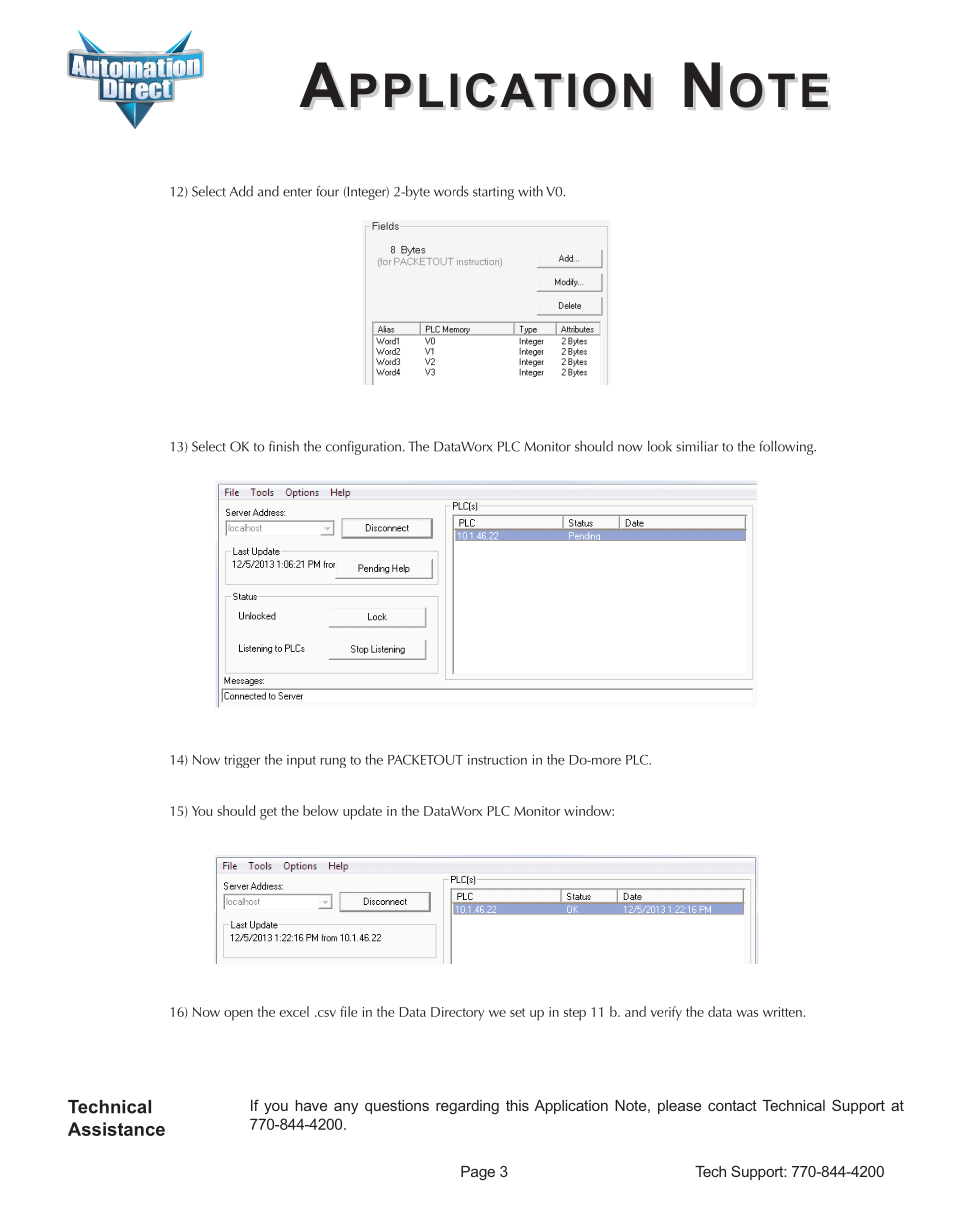 The width and height of the screenshot is (973, 1232). Describe the element at coordinates (363, 448) in the screenshot. I see `configuration` at that location.
